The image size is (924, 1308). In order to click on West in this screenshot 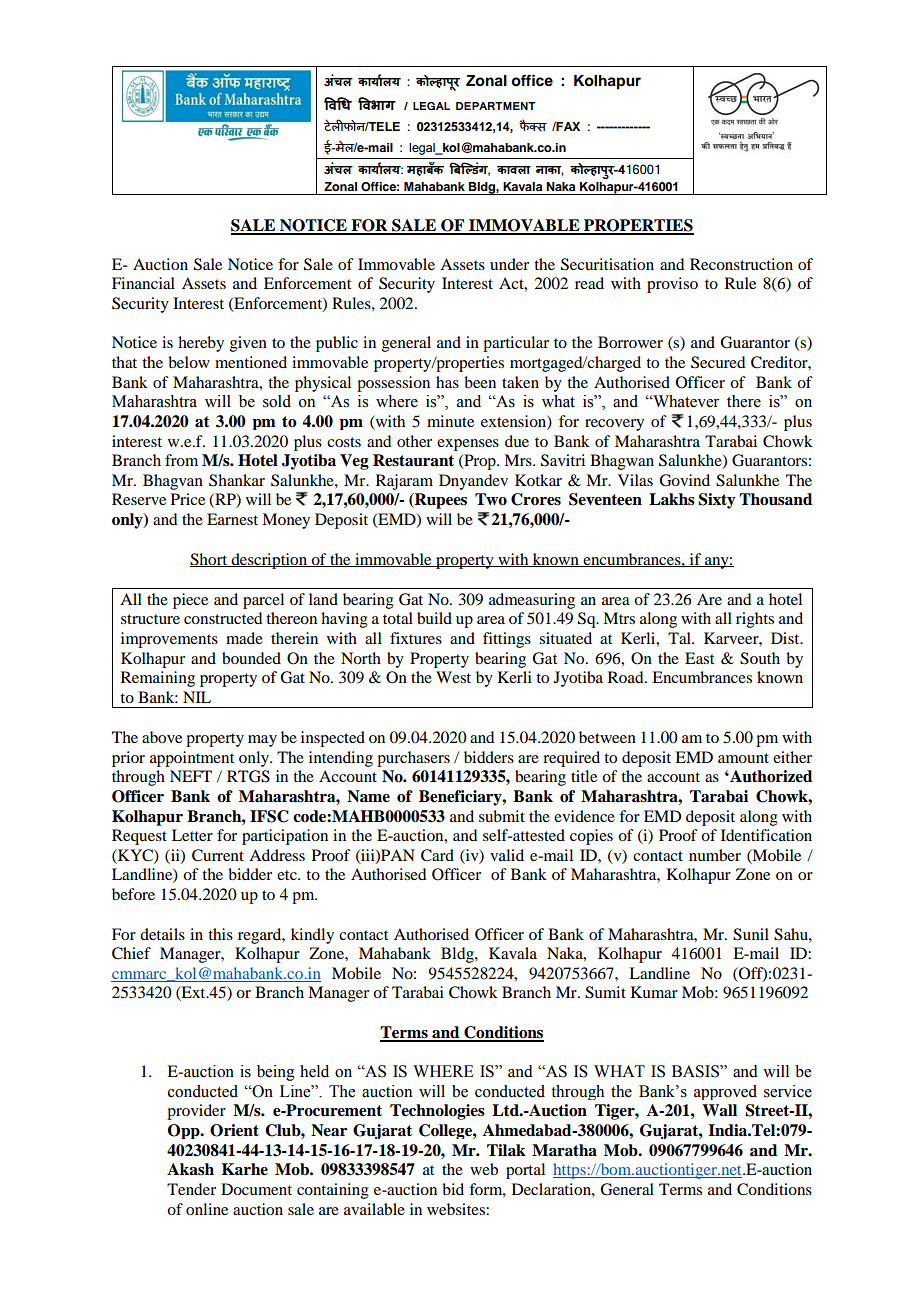, I will do `click(453, 677)`.
